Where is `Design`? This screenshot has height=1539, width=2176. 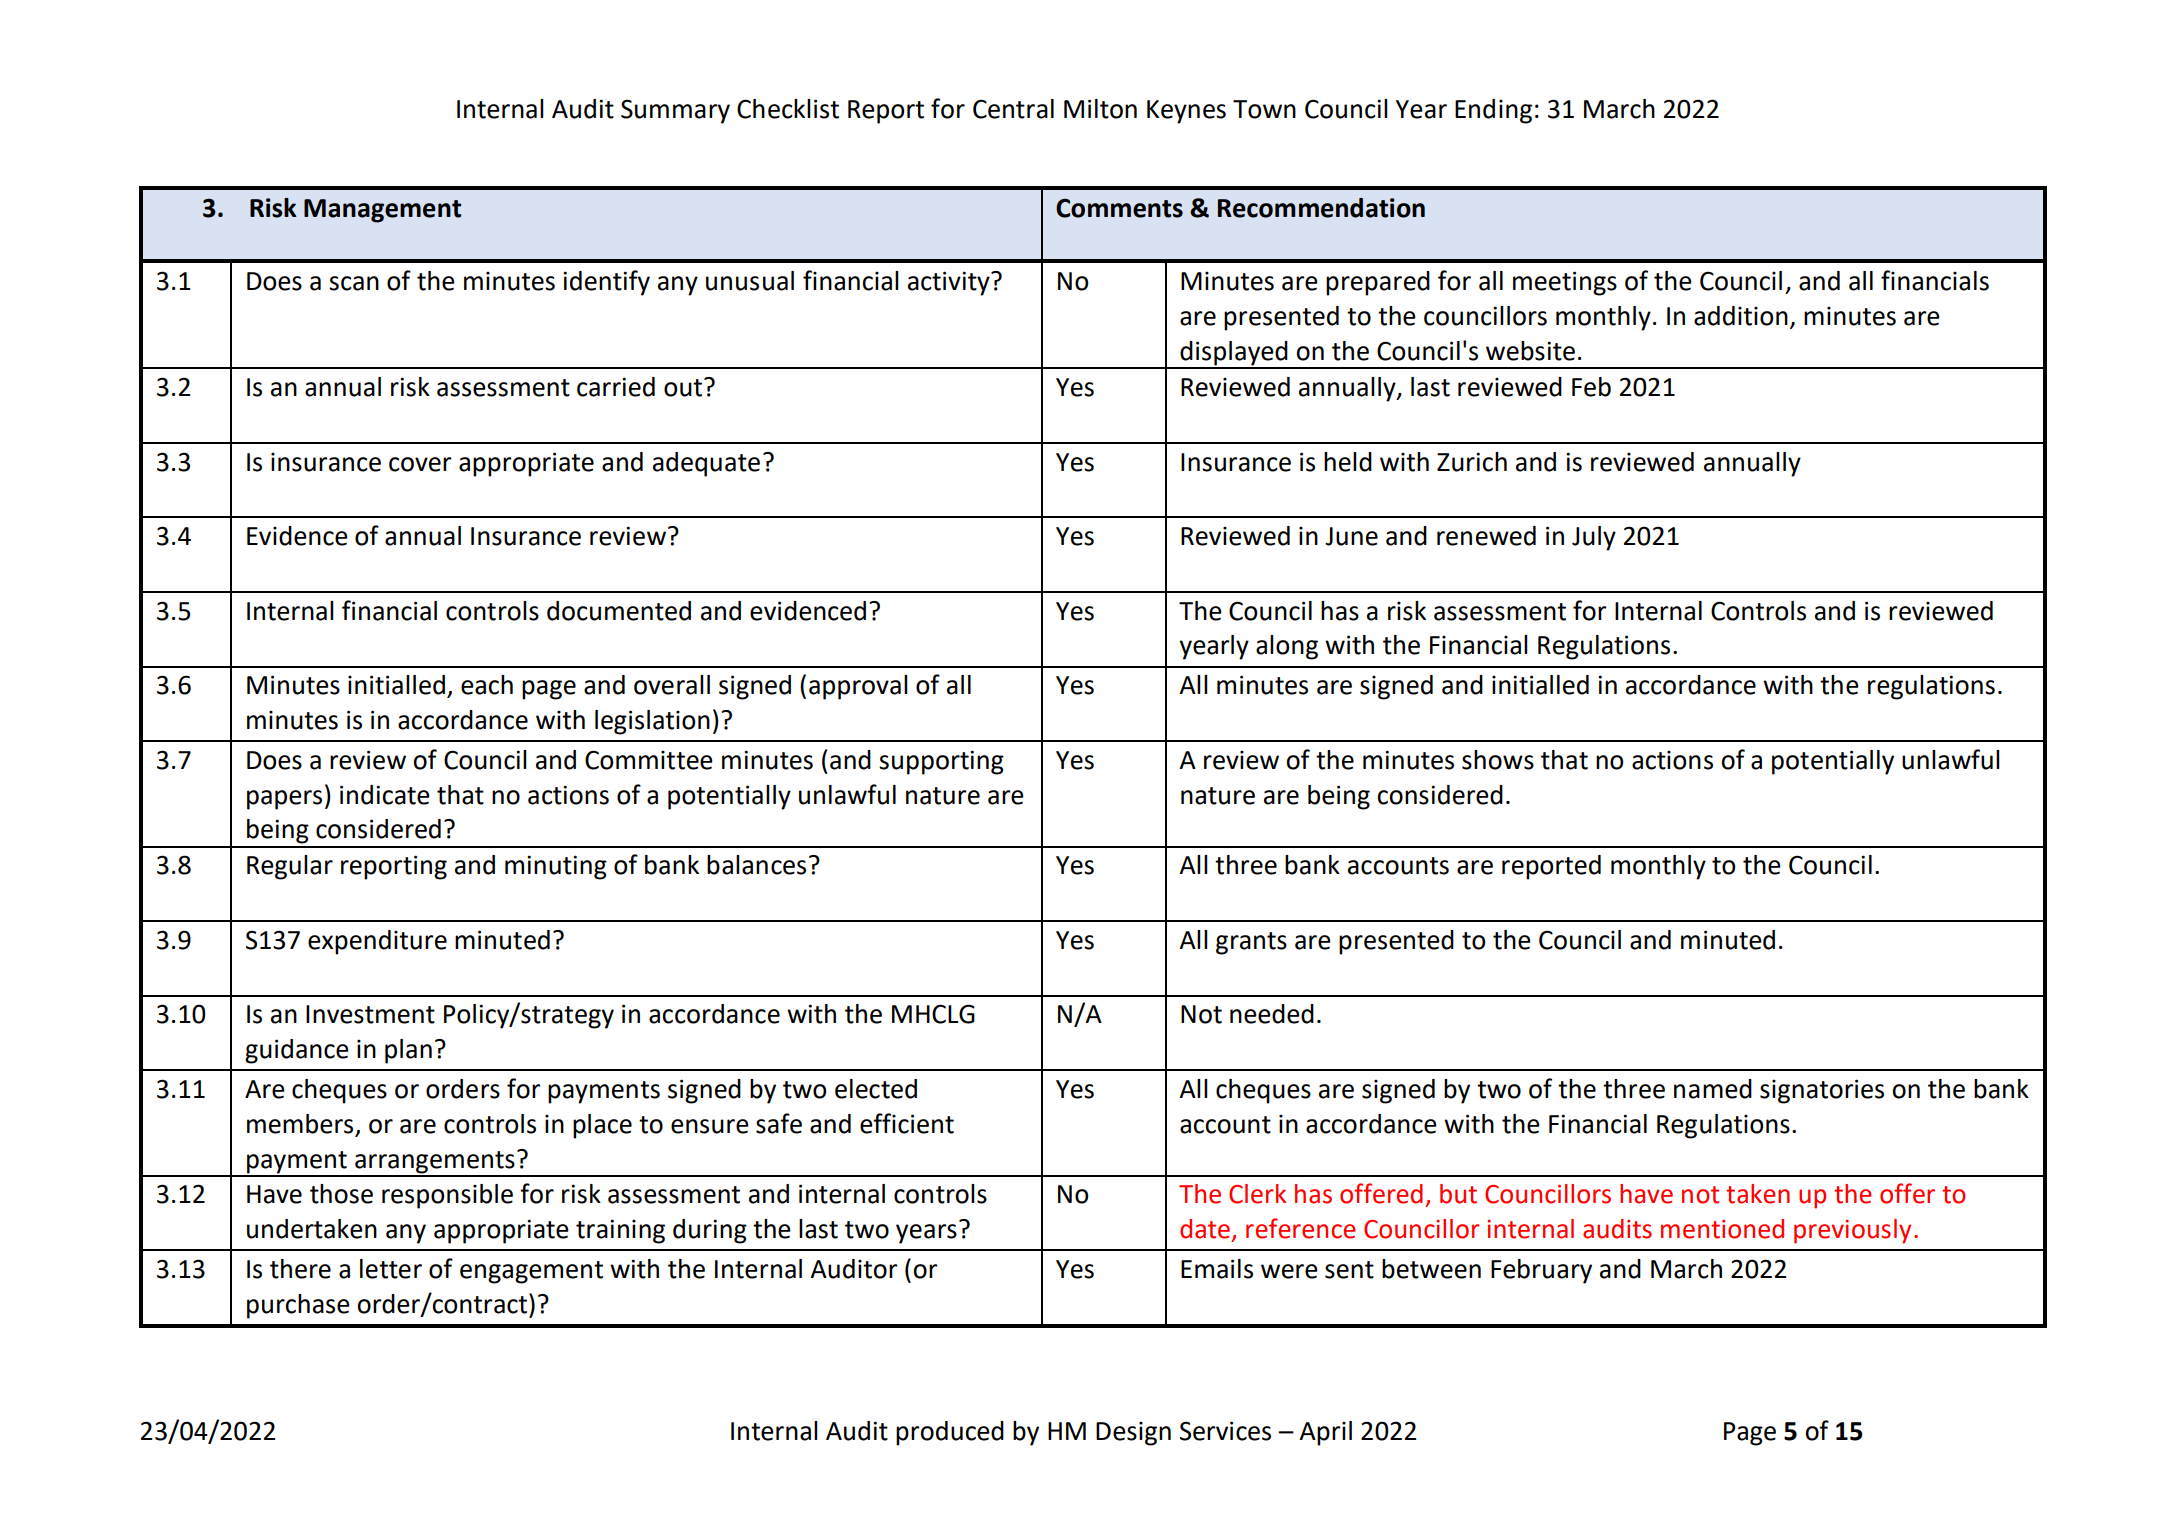
Design is located at coordinates (1133, 1434).
